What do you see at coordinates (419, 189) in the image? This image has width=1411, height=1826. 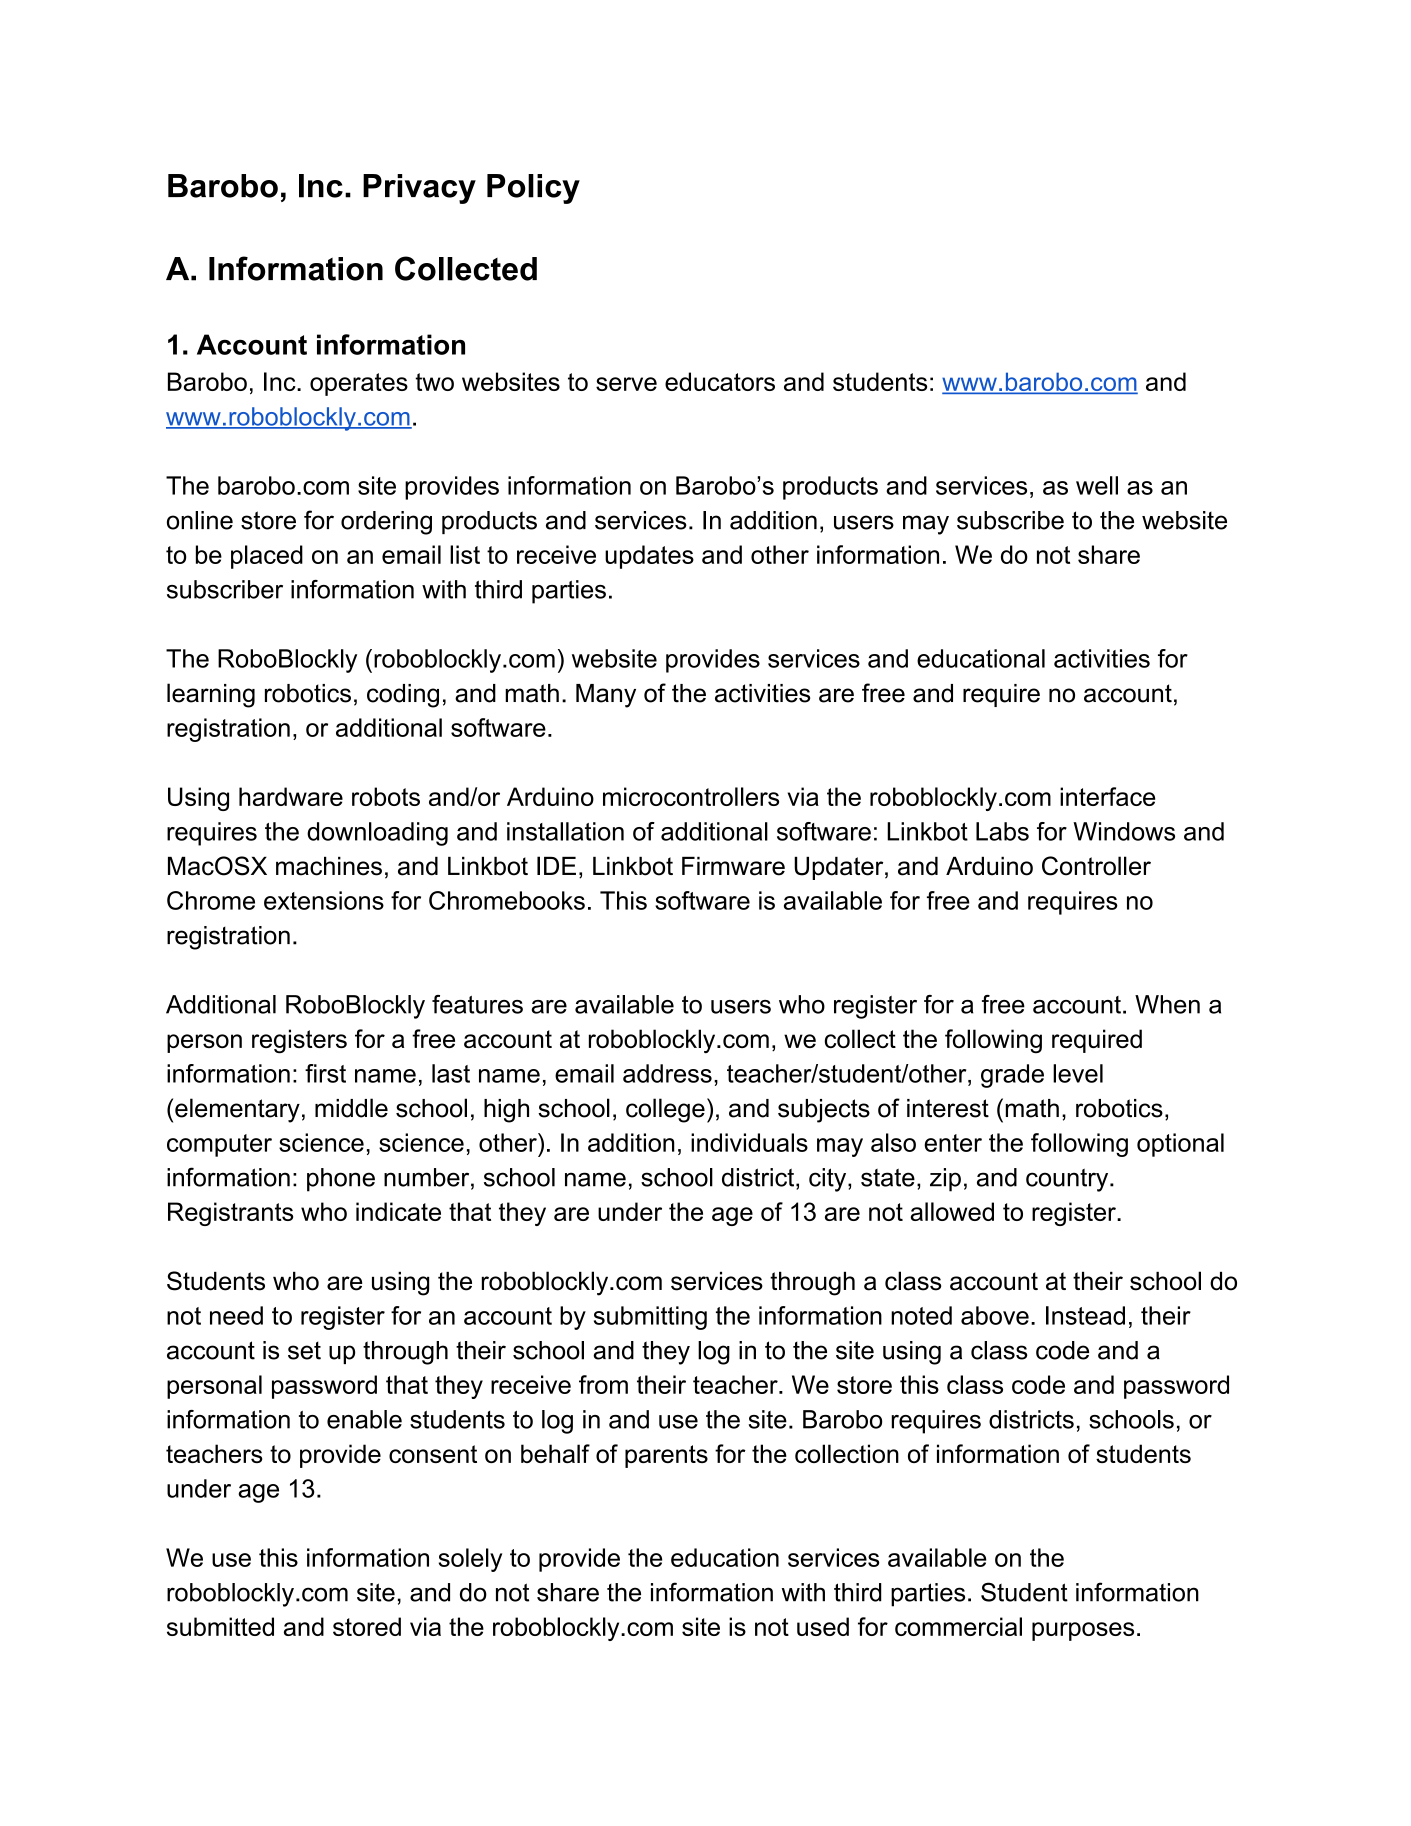 I see `Privacy` at bounding box center [419, 189].
